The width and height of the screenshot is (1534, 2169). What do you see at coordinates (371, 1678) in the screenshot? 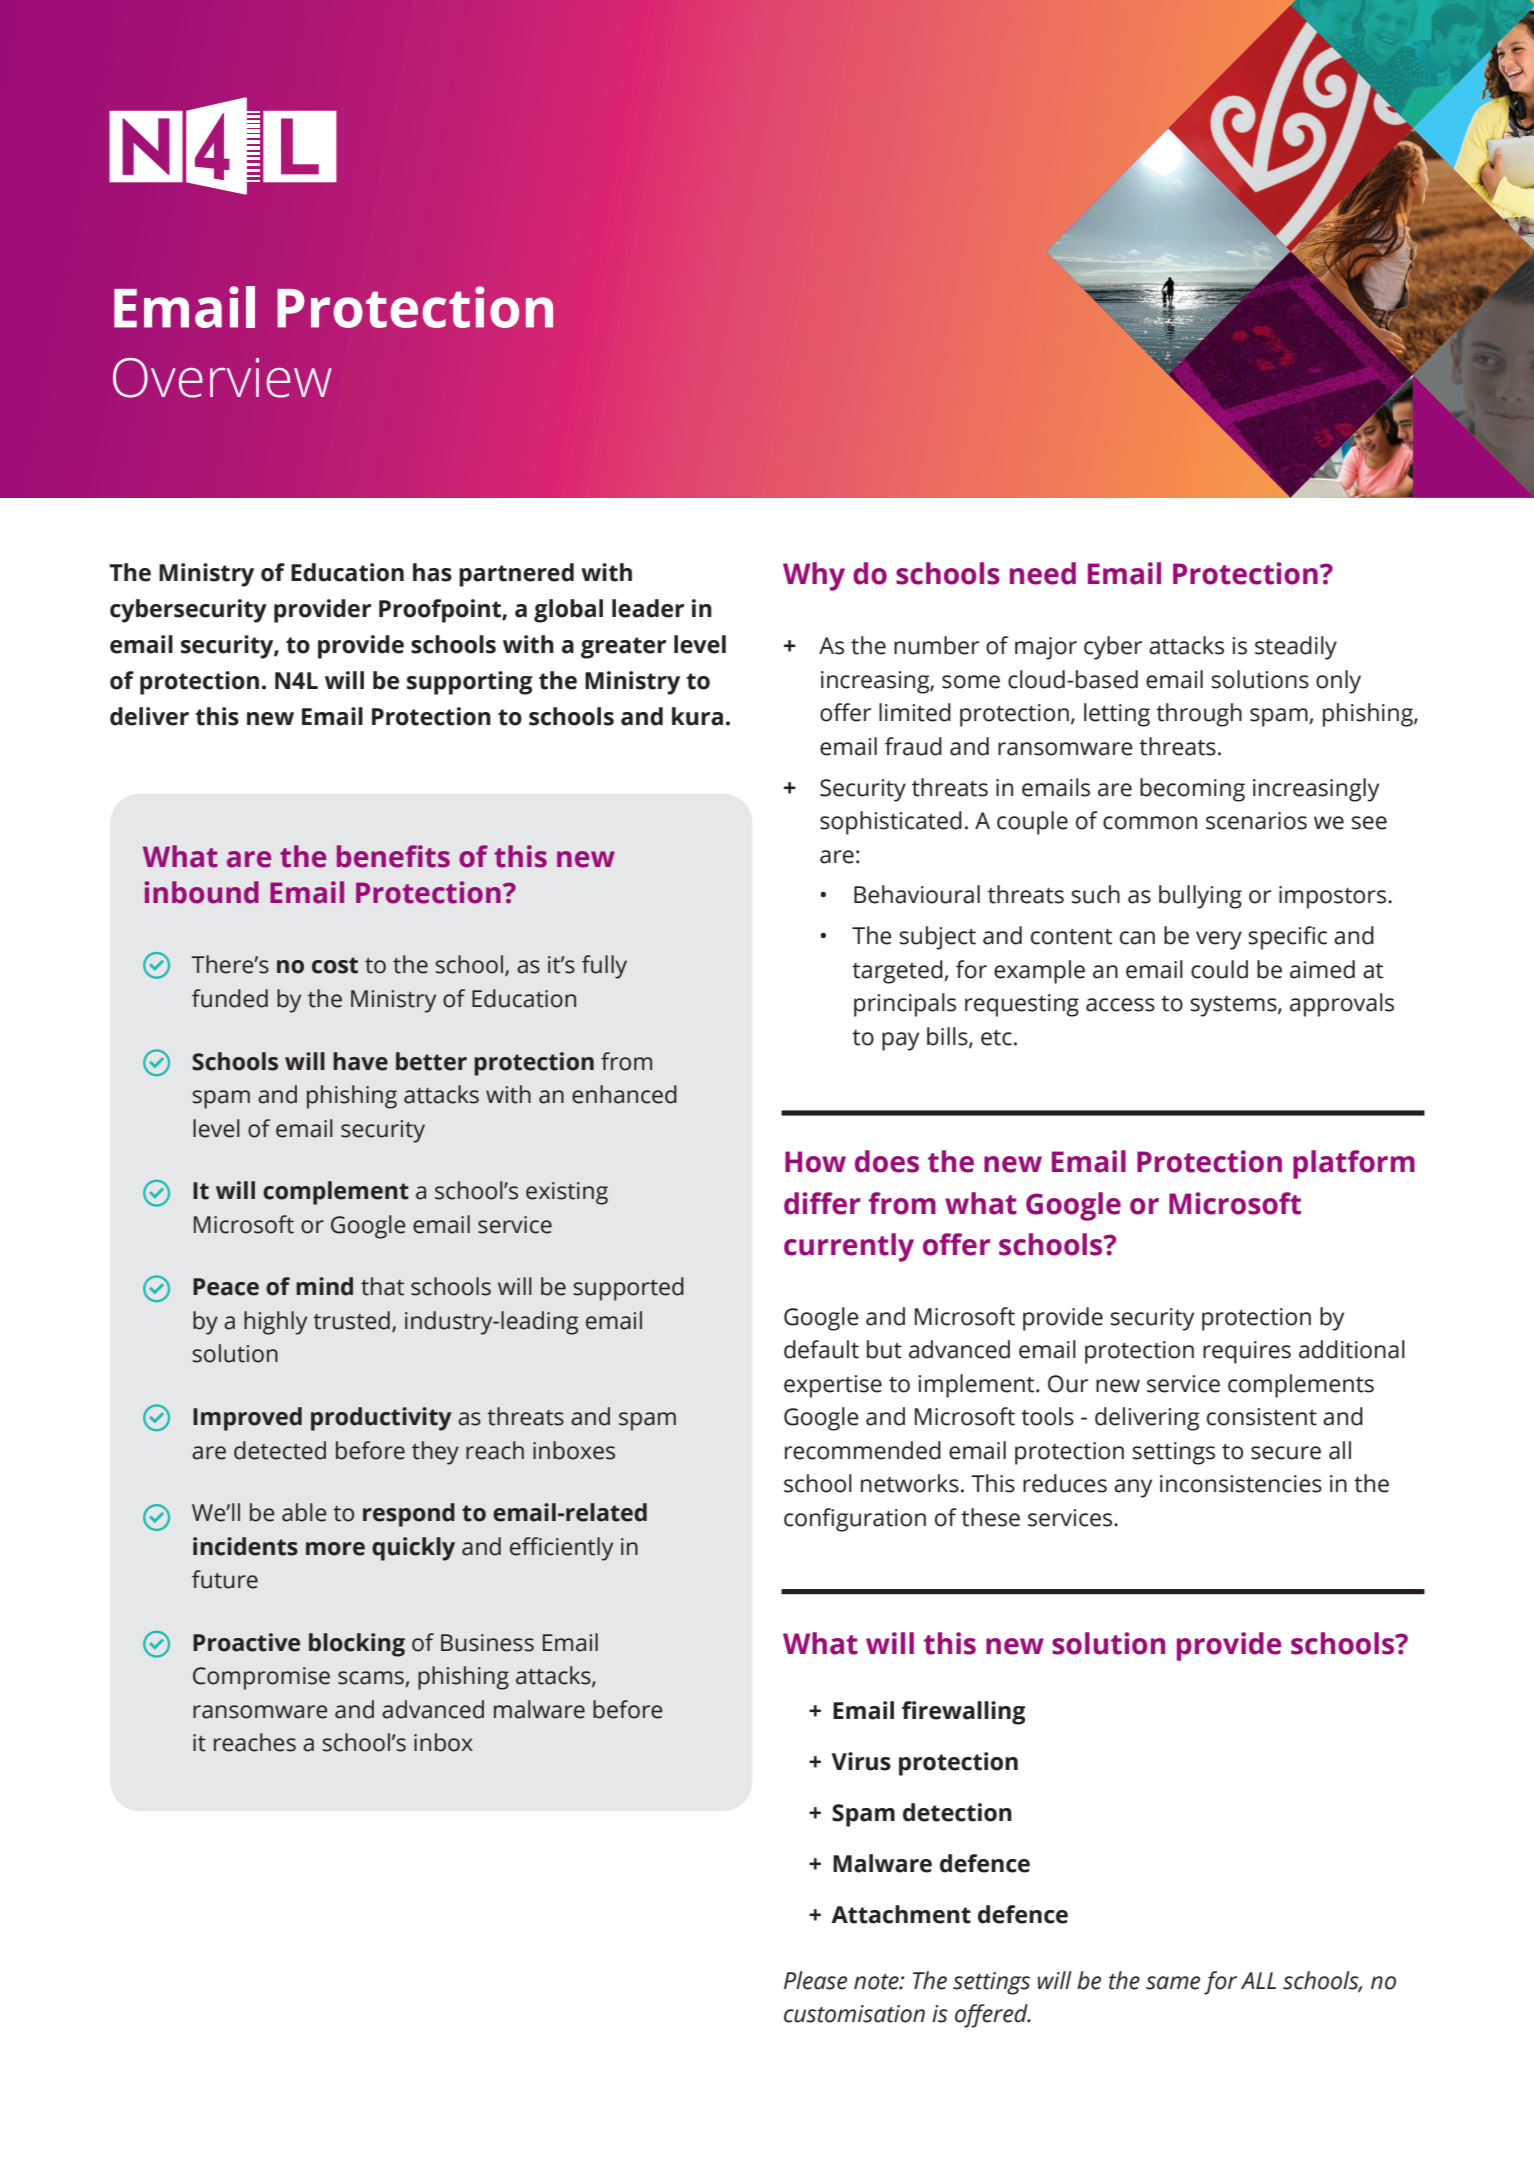
I see `scams` at bounding box center [371, 1678].
